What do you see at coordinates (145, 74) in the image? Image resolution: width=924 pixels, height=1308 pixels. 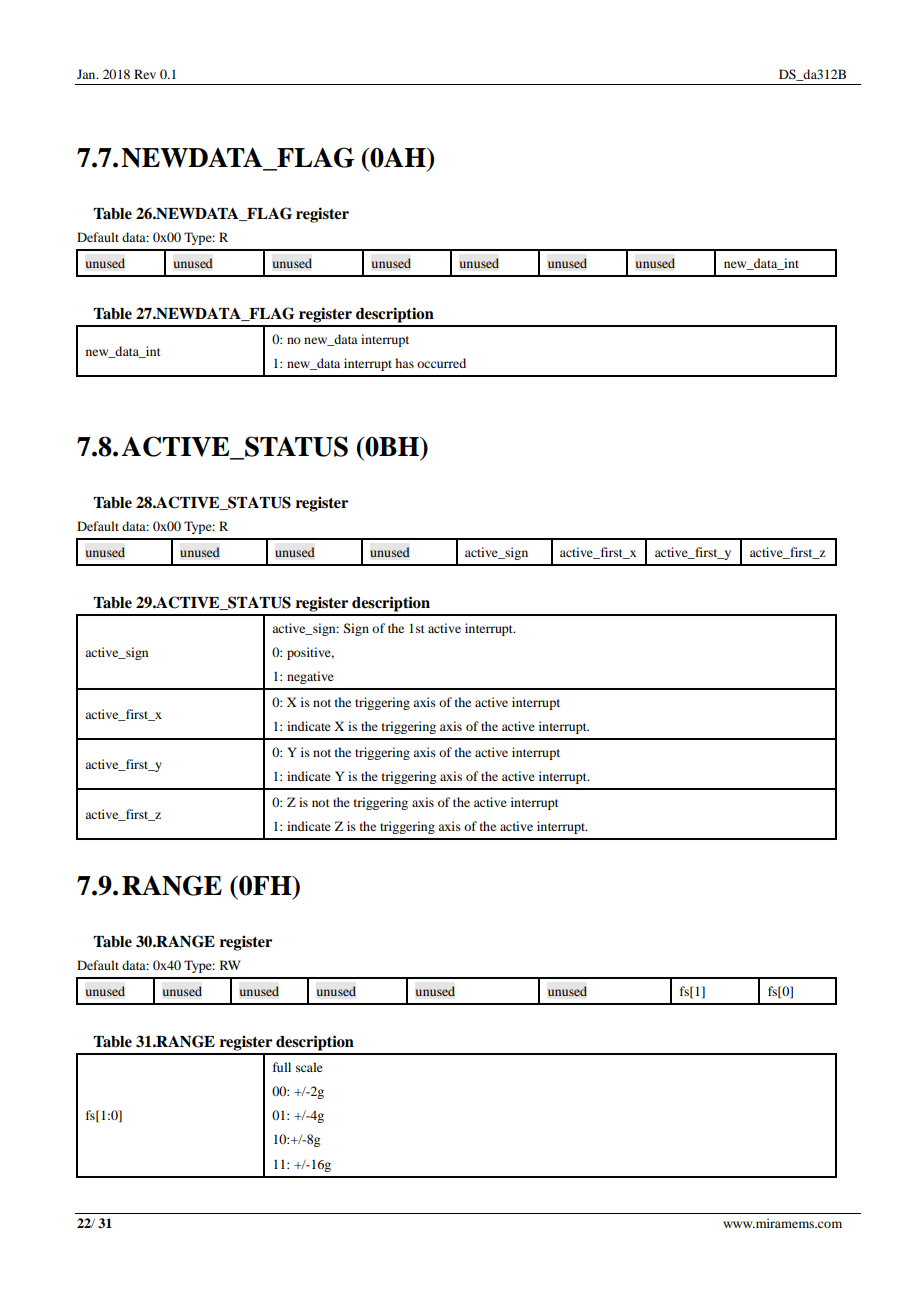 I see `Rev` at bounding box center [145, 74].
